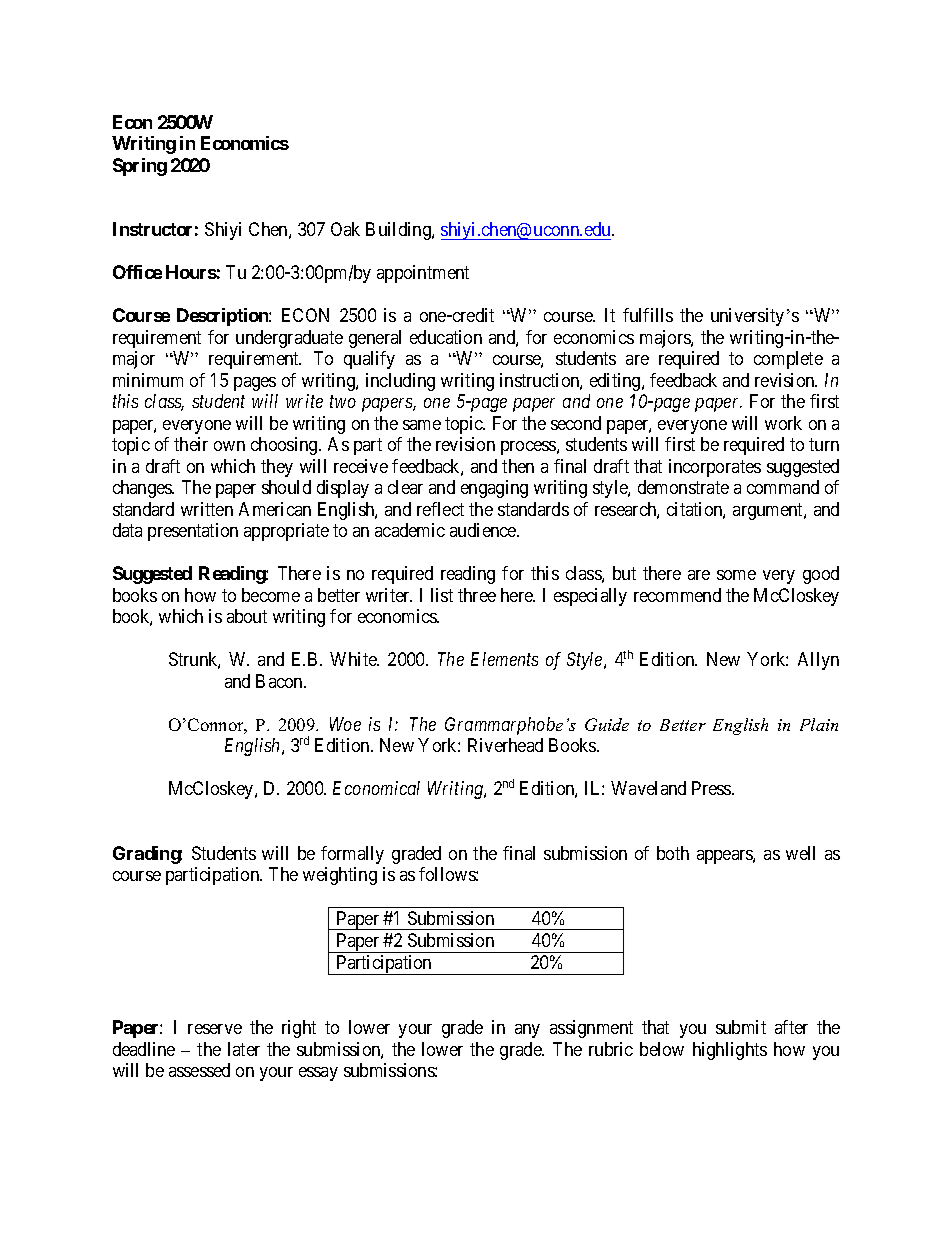 This screenshot has width=952, height=1233. Describe the element at coordinates (399, 231) in the screenshot. I see `Building` at that location.
